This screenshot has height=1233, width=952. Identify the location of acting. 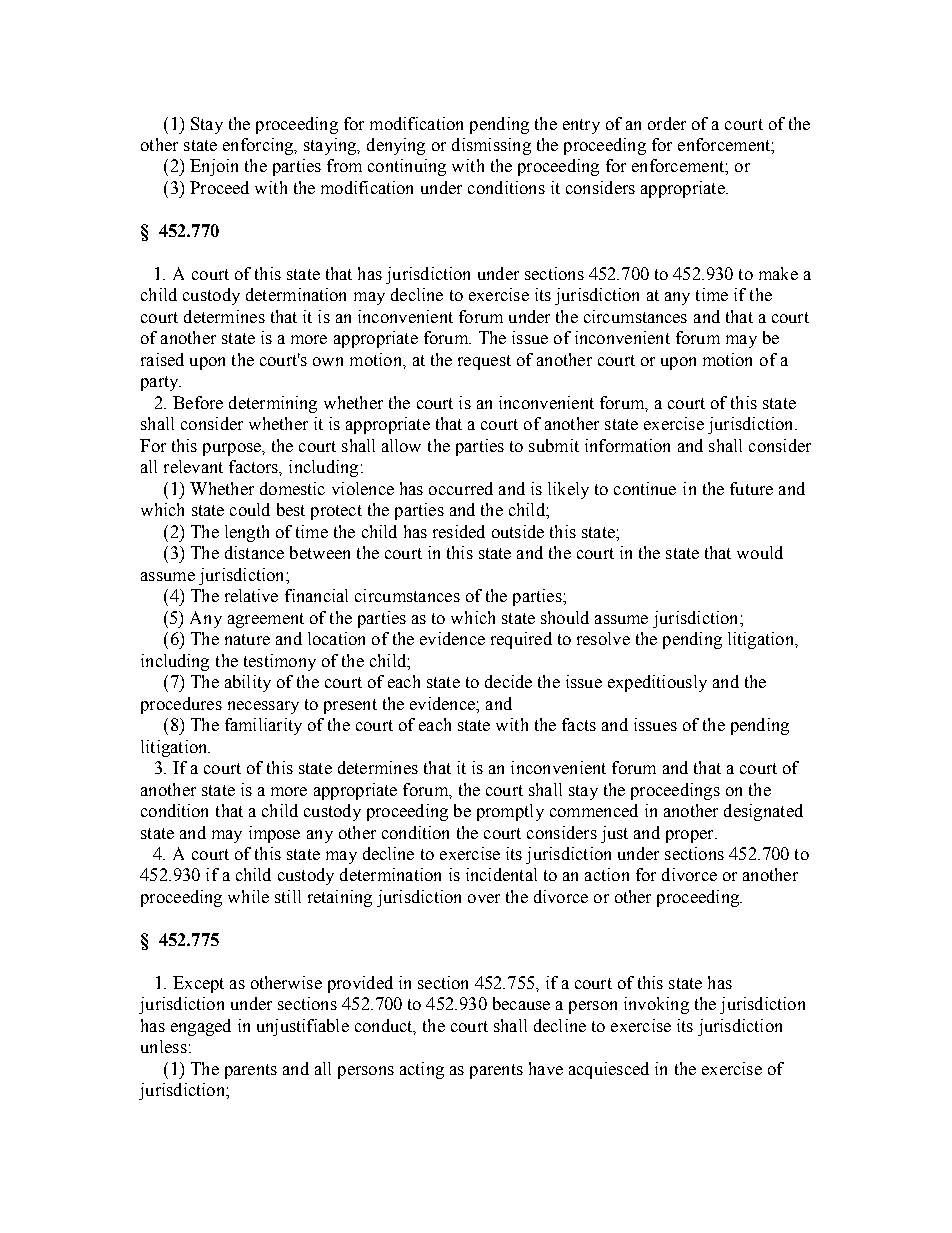
(422, 1070).
